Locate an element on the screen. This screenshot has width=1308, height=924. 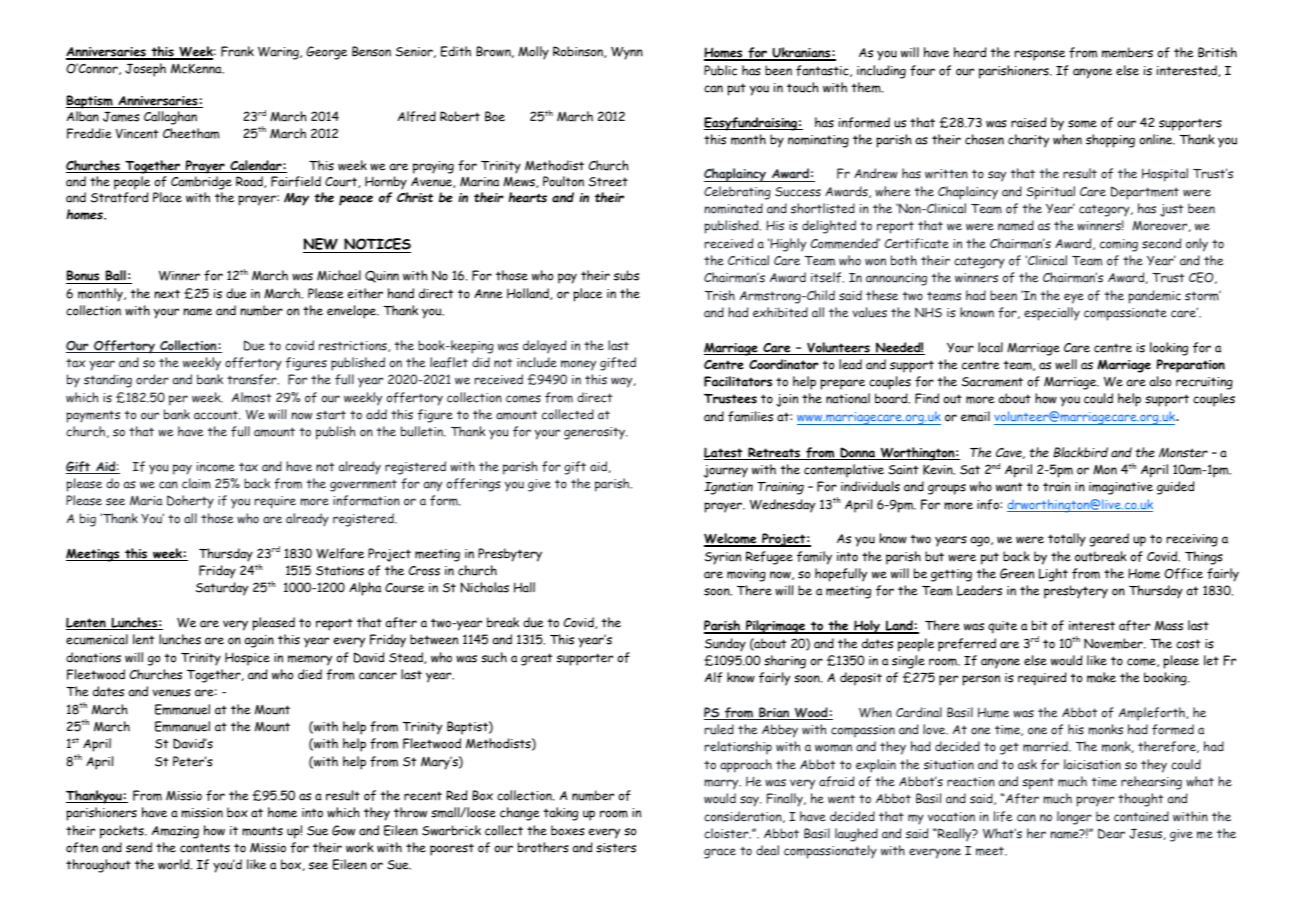
response is located at coordinates (1040, 55).
